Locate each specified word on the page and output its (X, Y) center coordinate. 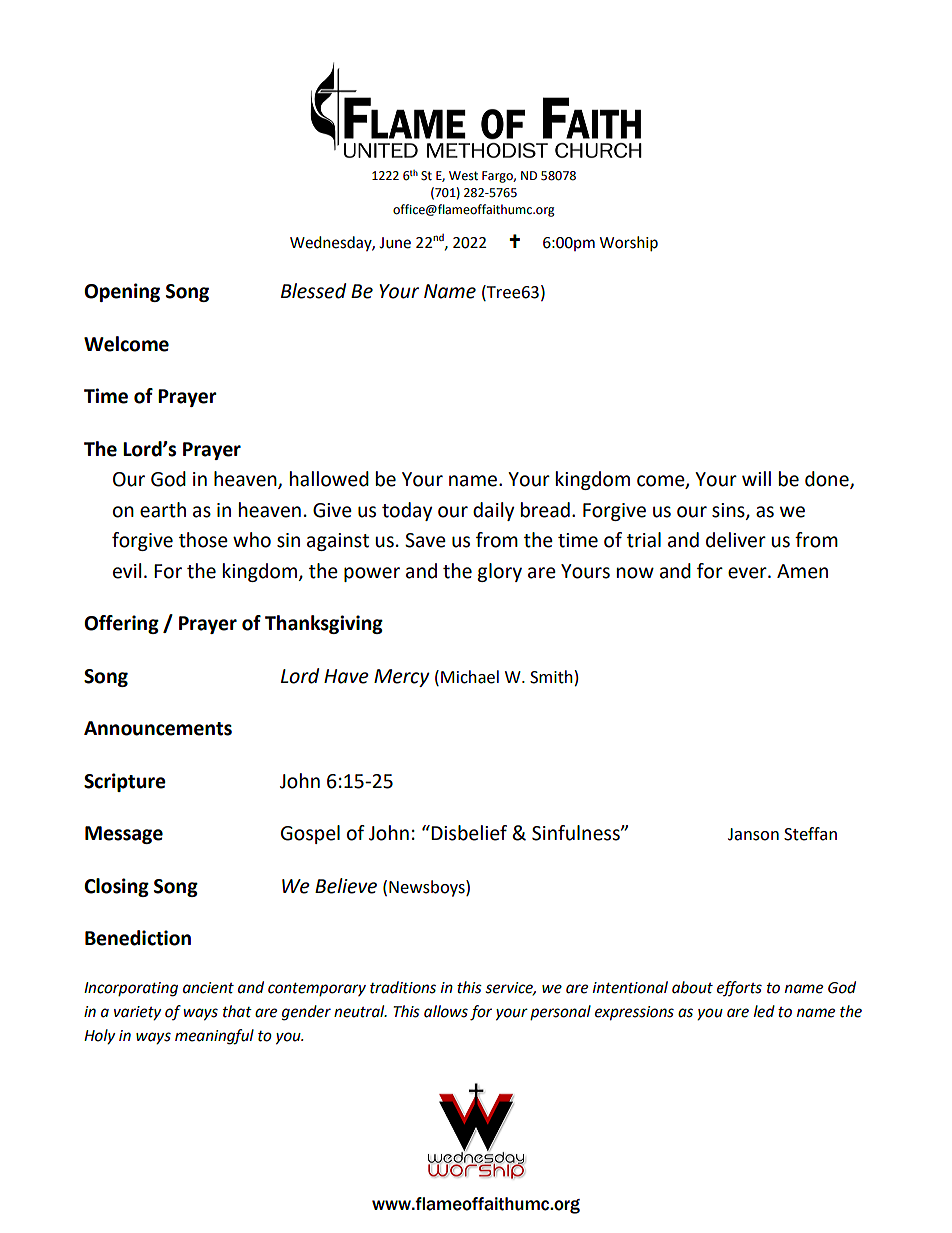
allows (446, 1011)
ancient (208, 988)
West (463, 176)
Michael (470, 677)
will (756, 478)
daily (494, 511)
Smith (551, 677)
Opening (122, 292)
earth (163, 510)
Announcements (158, 728)
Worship (629, 244)
